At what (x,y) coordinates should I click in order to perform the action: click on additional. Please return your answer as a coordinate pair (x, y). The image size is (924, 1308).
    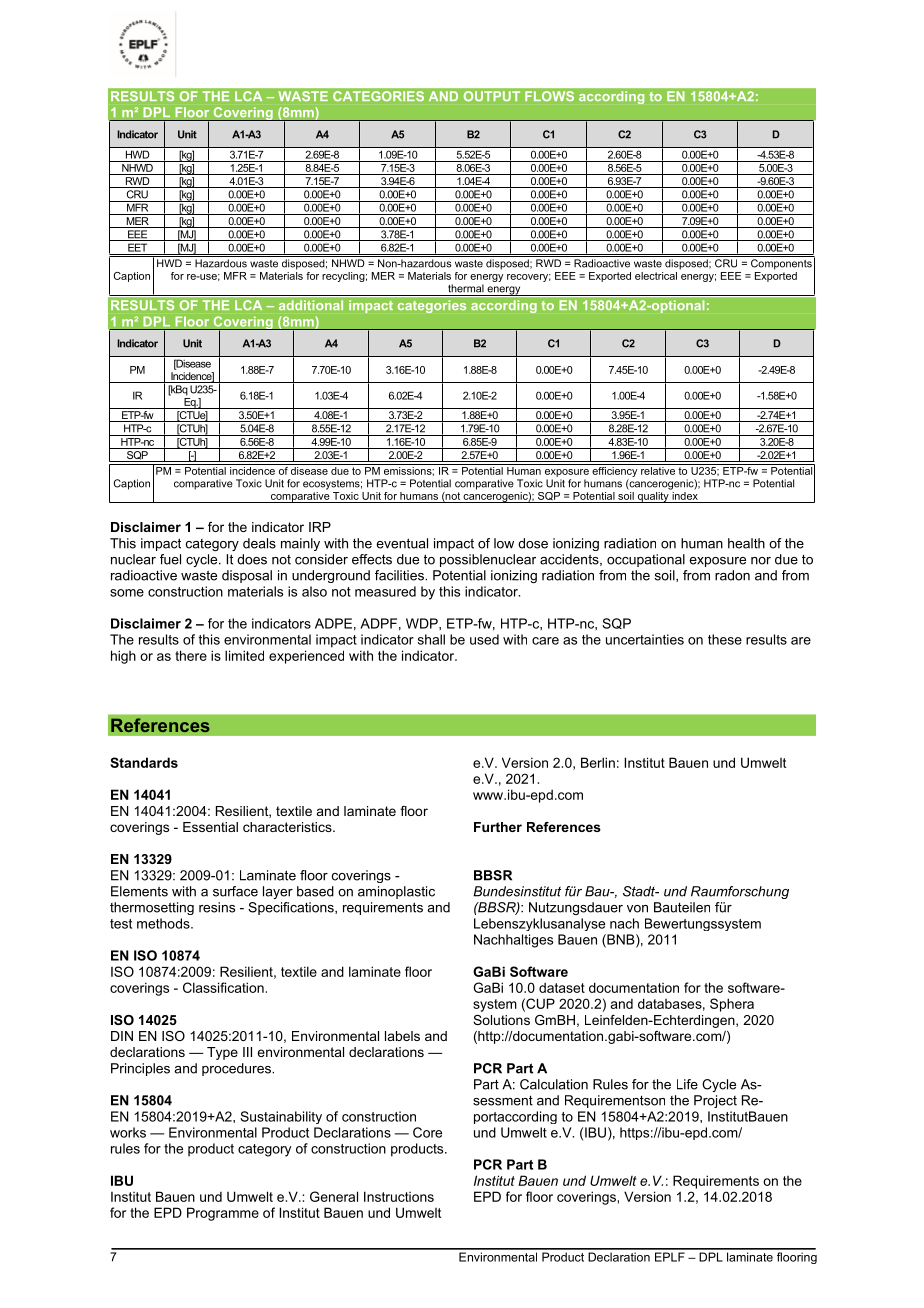
    Looking at the image, I should click on (311, 305).
